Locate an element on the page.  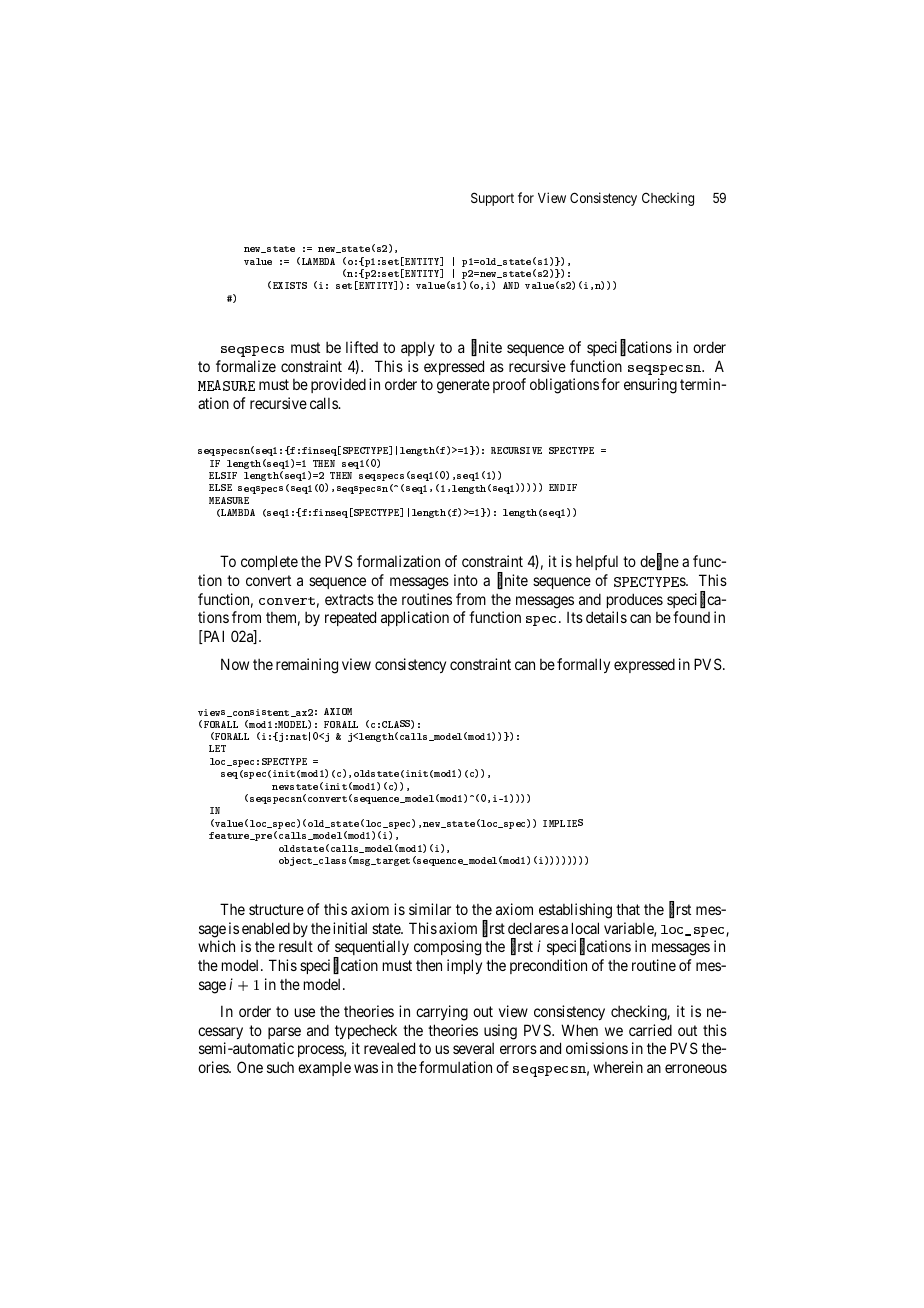
carried is located at coordinates (650, 1030).
